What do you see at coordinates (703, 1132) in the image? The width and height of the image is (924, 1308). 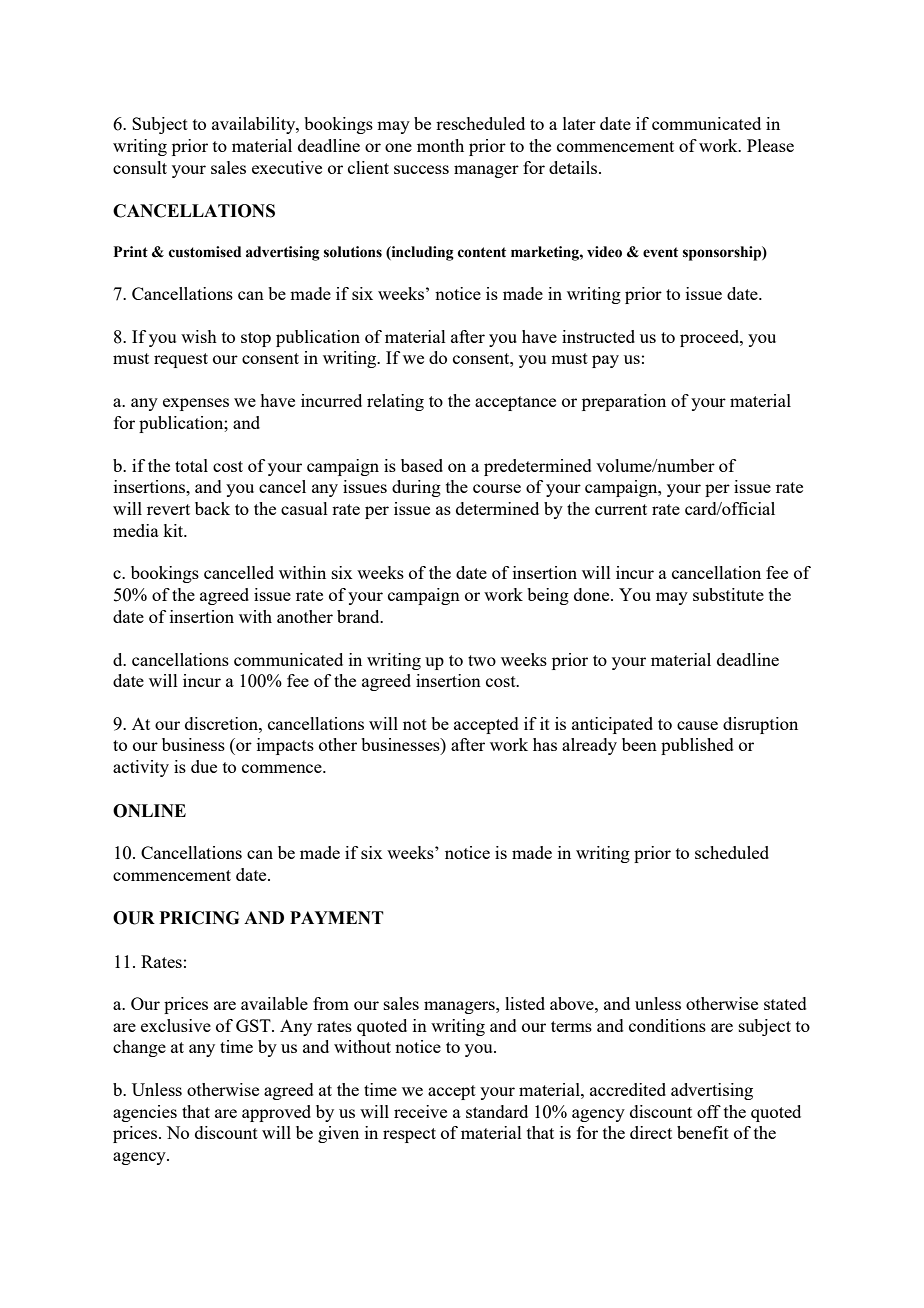 I see `benefit` at bounding box center [703, 1132].
